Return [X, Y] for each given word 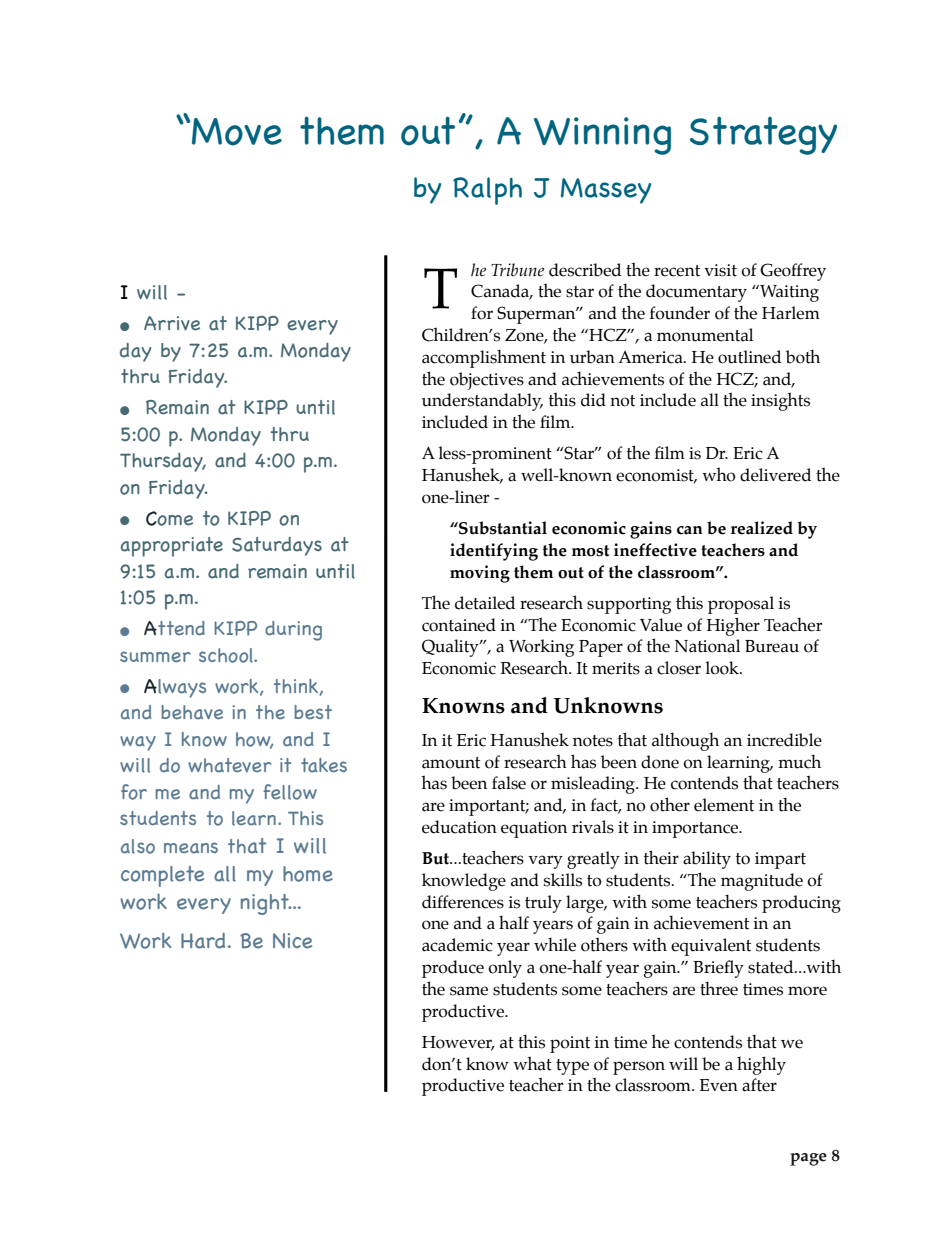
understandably [482, 402]
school [227, 655]
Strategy [763, 135]
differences [463, 902]
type [572, 1067]
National [707, 646]
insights [780, 401]
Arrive [172, 323]
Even [719, 1085]
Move [237, 132]
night [266, 904]
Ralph [487, 191]
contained [459, 625]
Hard [203, 941]
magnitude [762, 882]
